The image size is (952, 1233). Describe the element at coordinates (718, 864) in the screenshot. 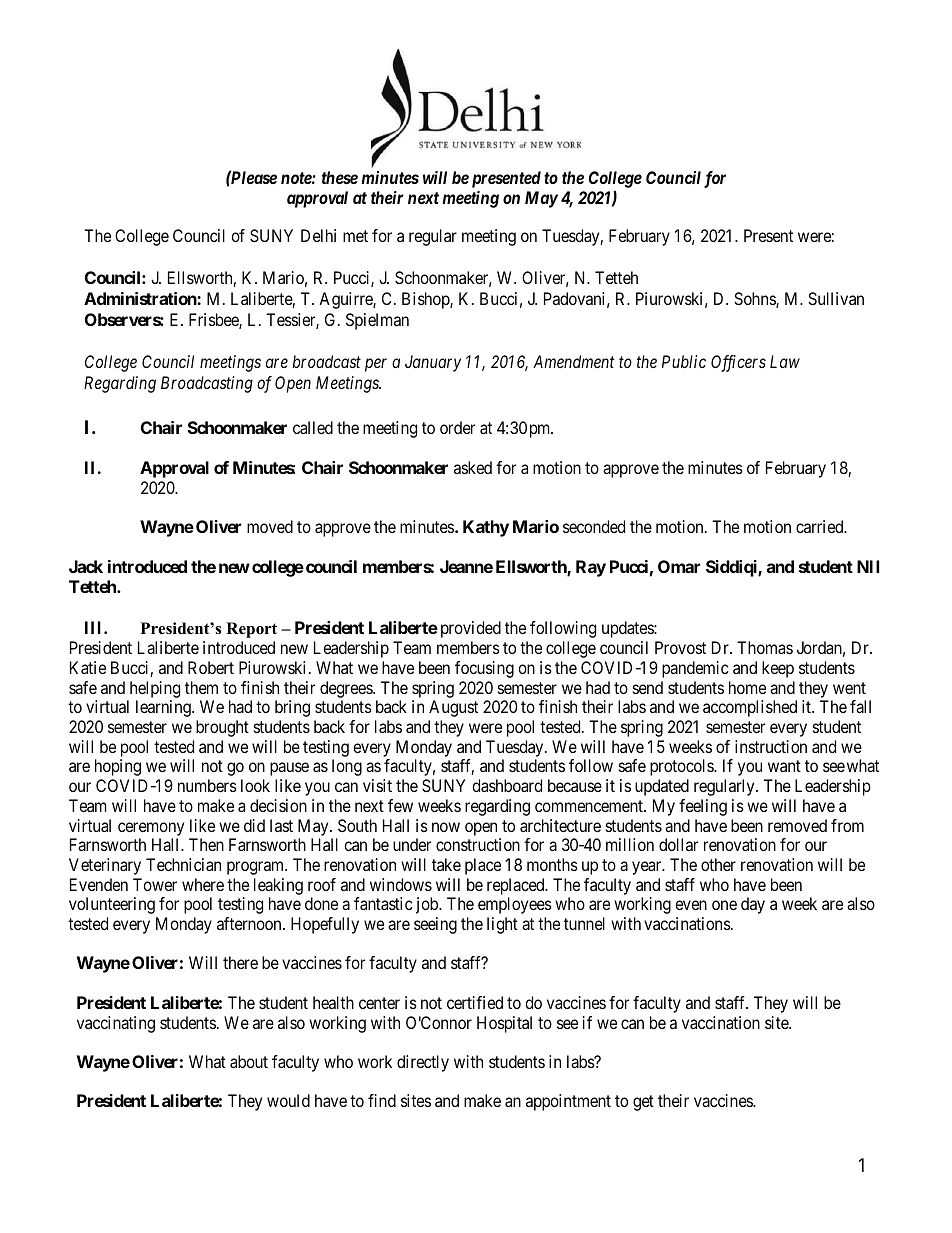

I see `other` at that location.
